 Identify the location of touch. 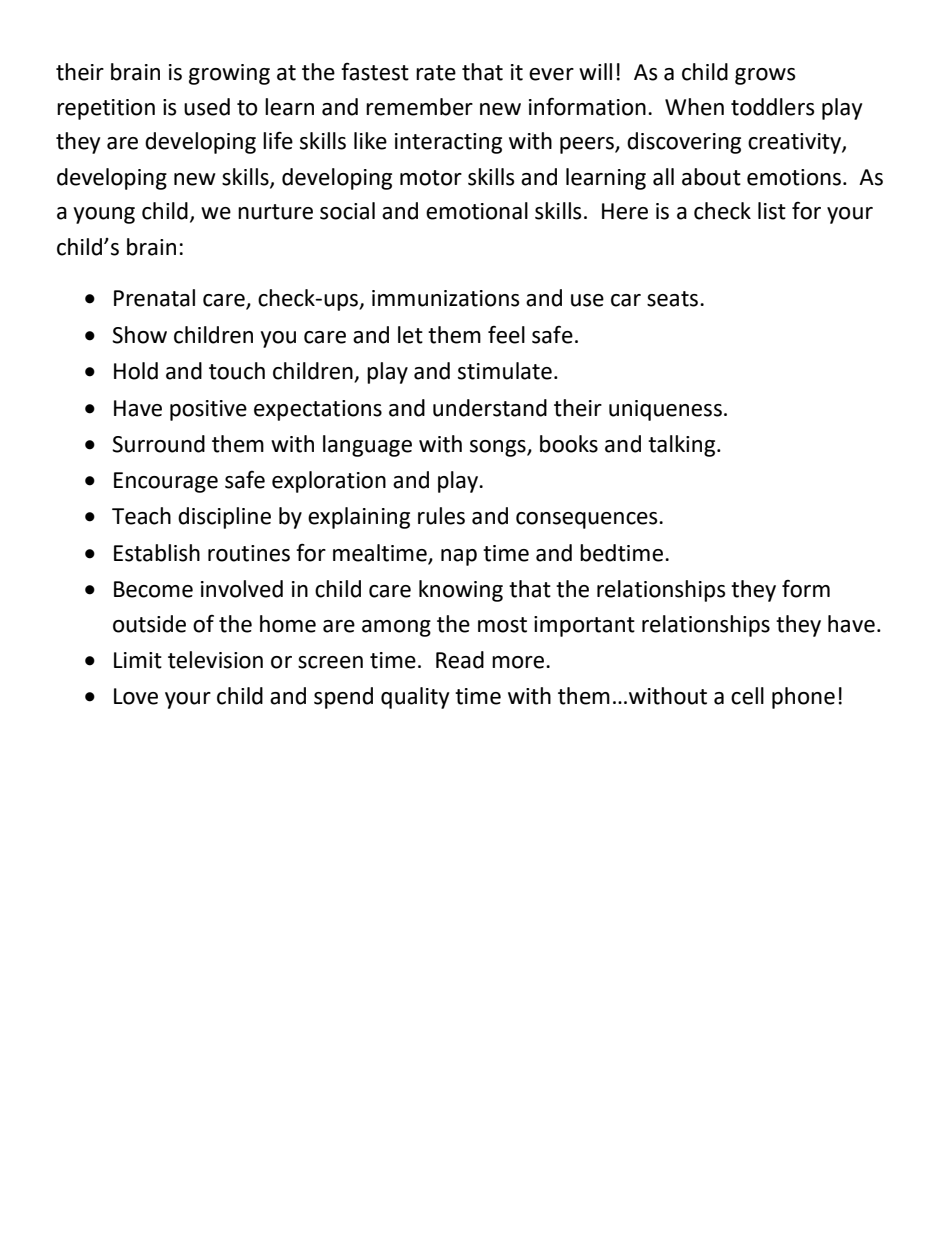
(237, 371).
